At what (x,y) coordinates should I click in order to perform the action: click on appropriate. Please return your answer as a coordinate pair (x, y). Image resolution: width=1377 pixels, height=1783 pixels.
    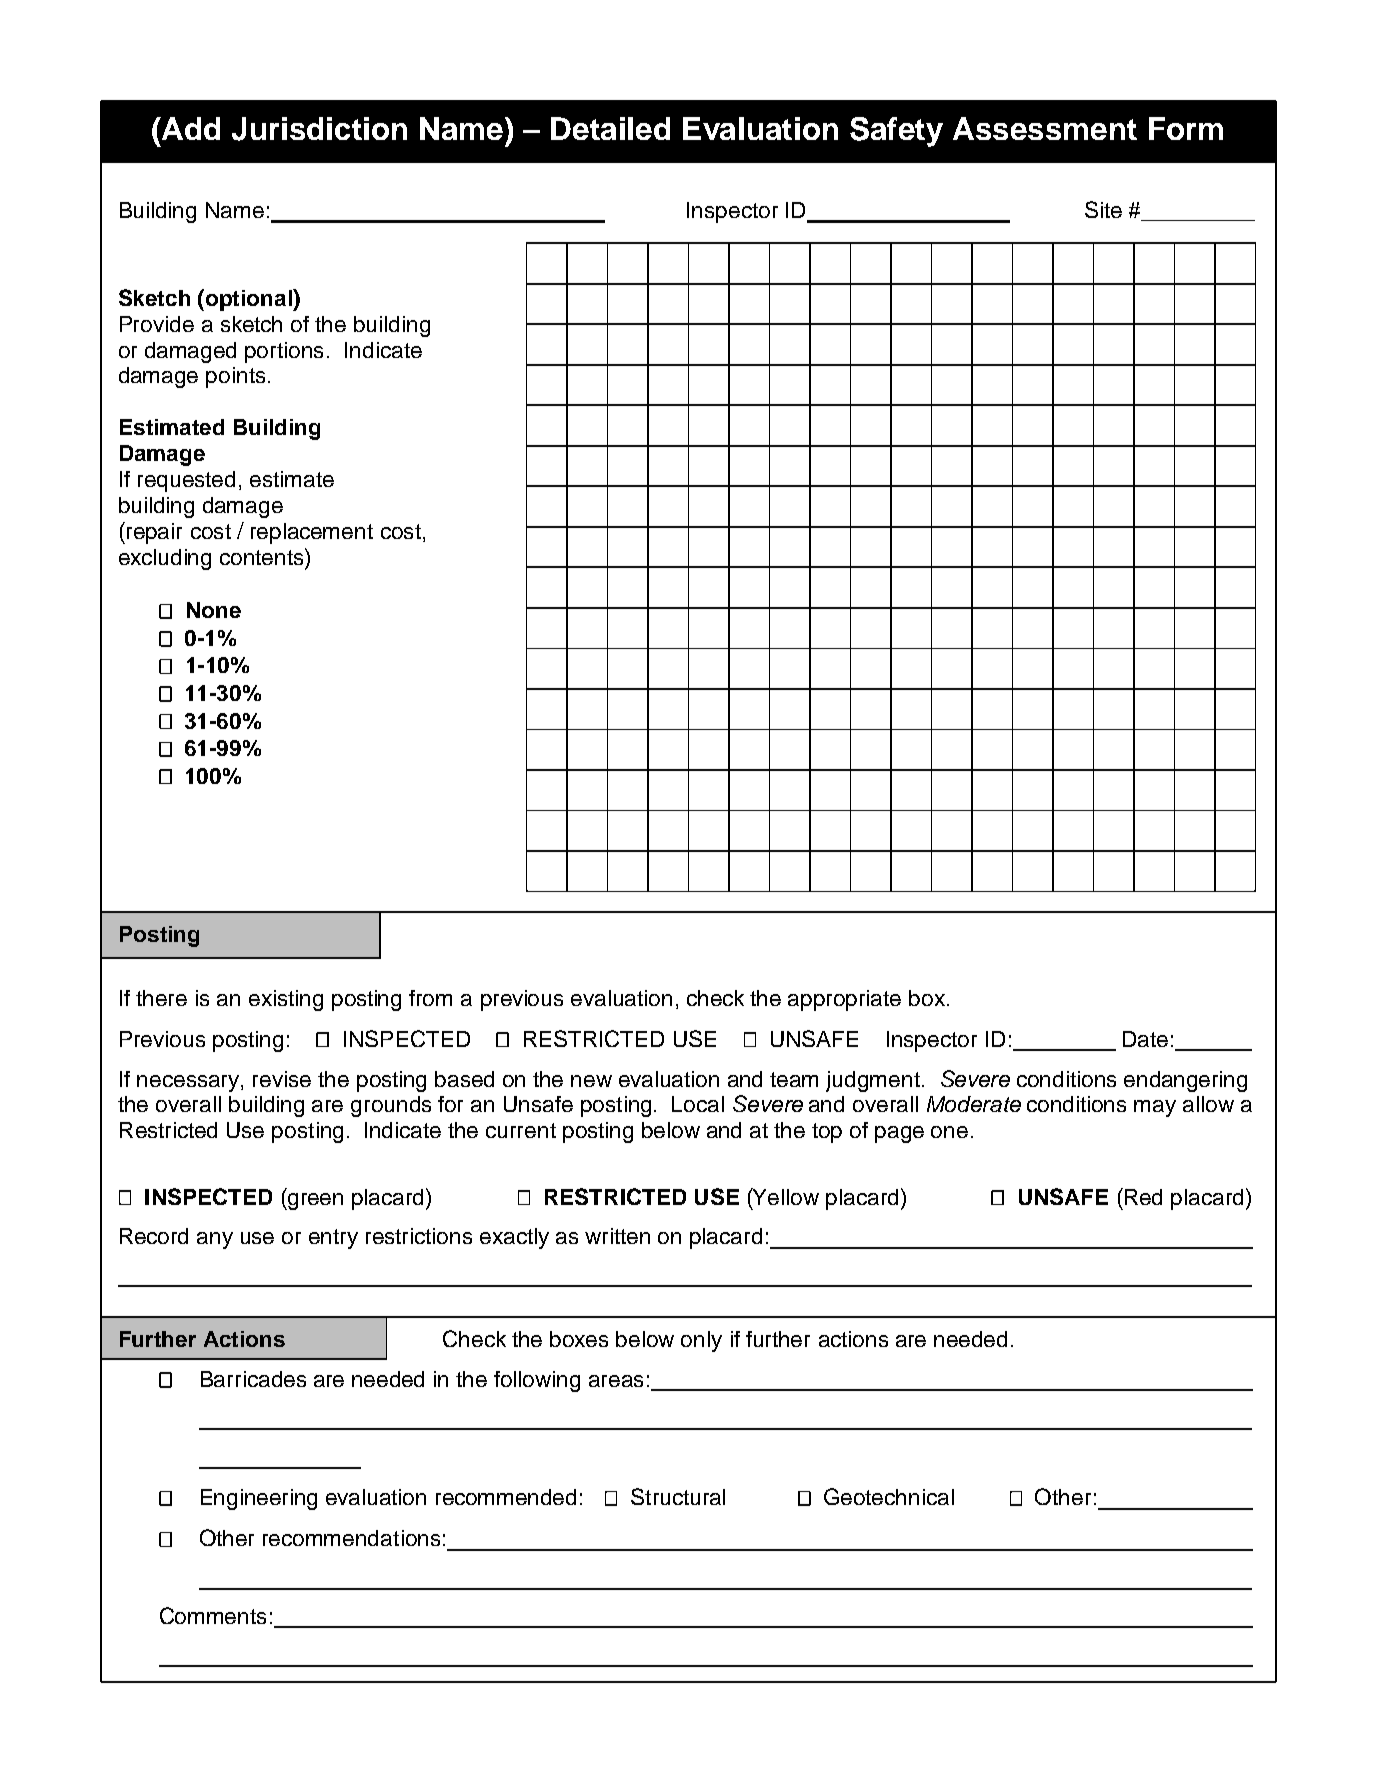
    Looking at the image, I should click on (844, 1000).
